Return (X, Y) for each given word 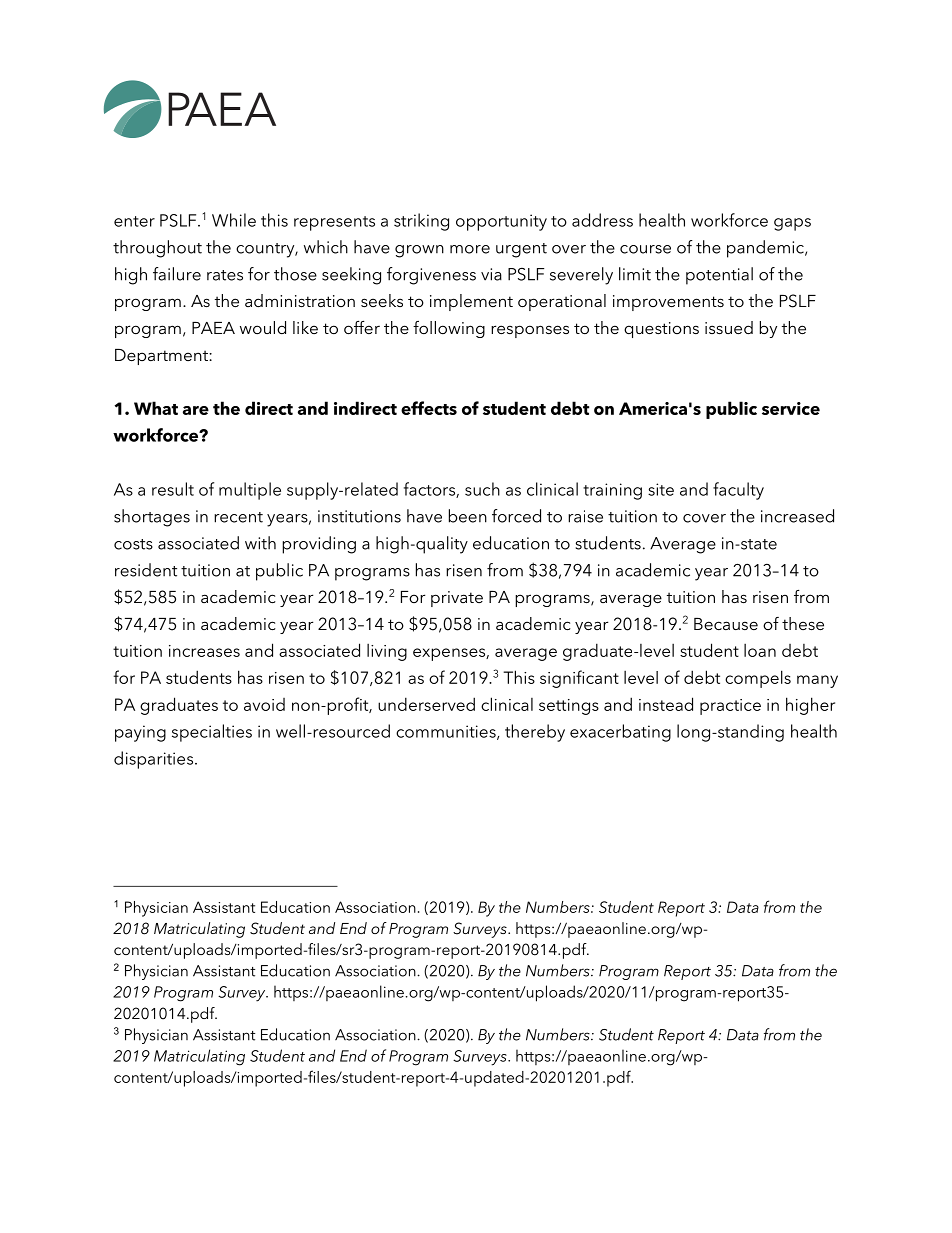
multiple (250, 491)
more (470, 249)
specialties (212, 733)
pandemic (766, 249)
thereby (535, 733)
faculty (738, 491)
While (234, 220)
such (482, 489)
